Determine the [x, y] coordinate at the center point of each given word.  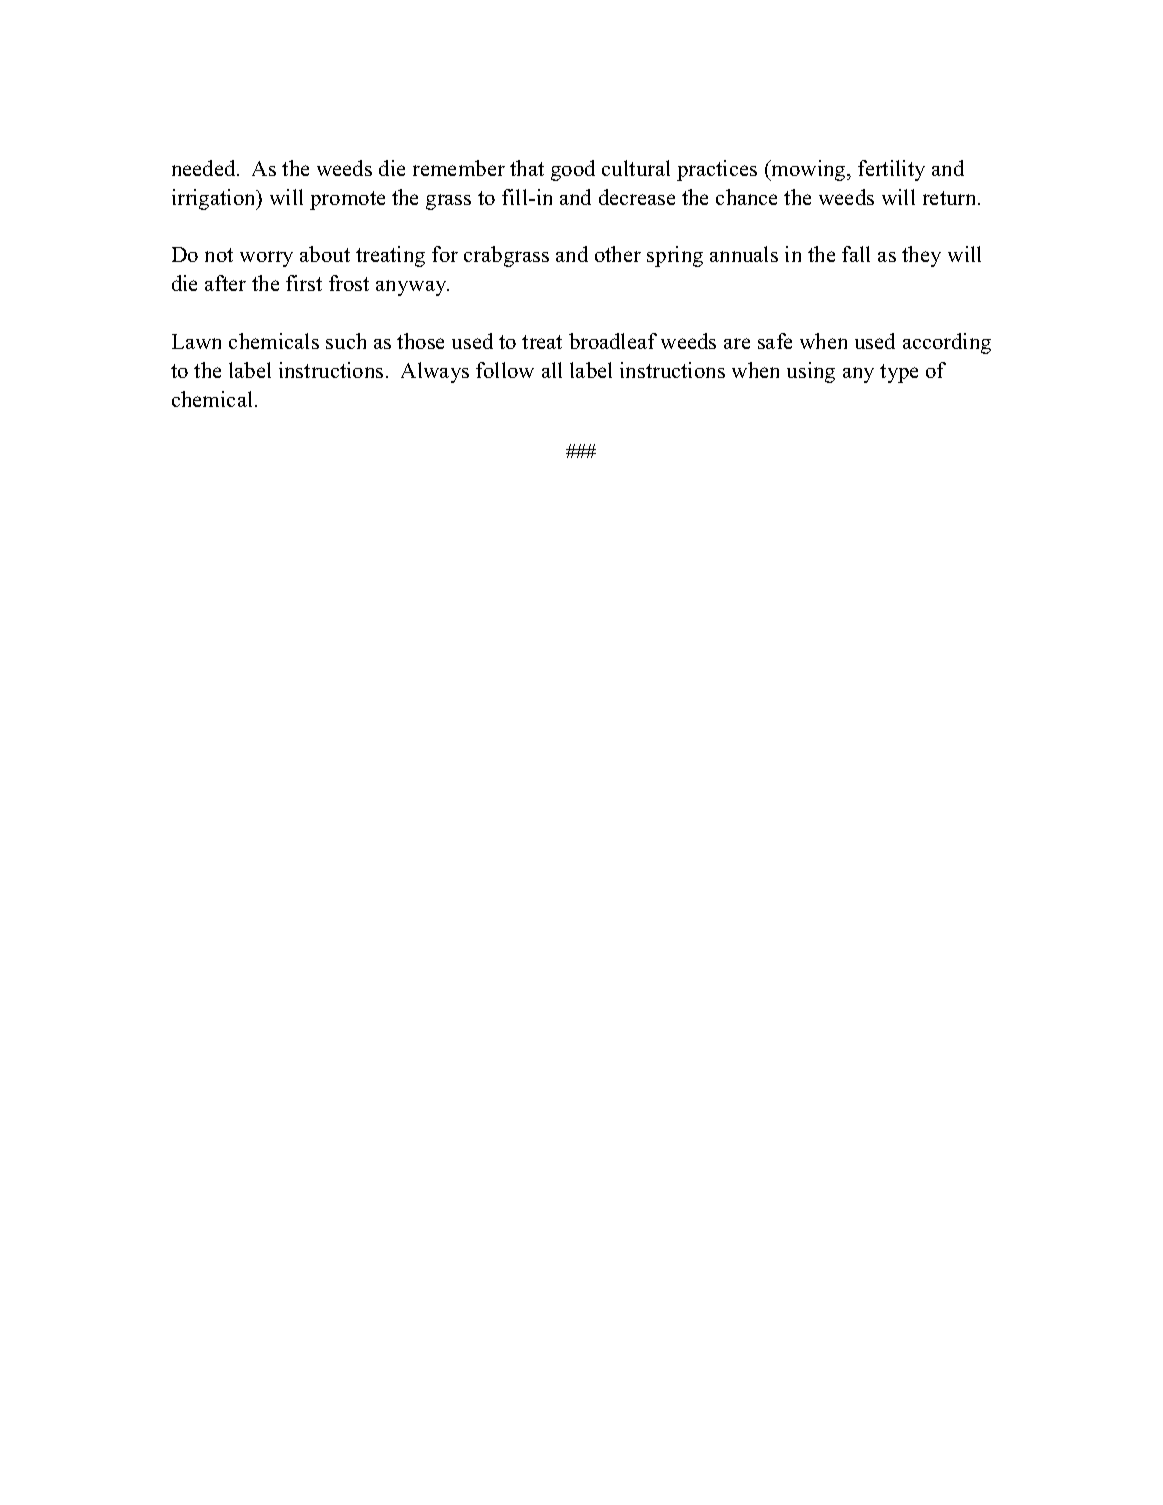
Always [435, 372]
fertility [891, 170]
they [921, 256]
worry [266, 259]
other [618, 254]
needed [205, 168]
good [573, 170]
